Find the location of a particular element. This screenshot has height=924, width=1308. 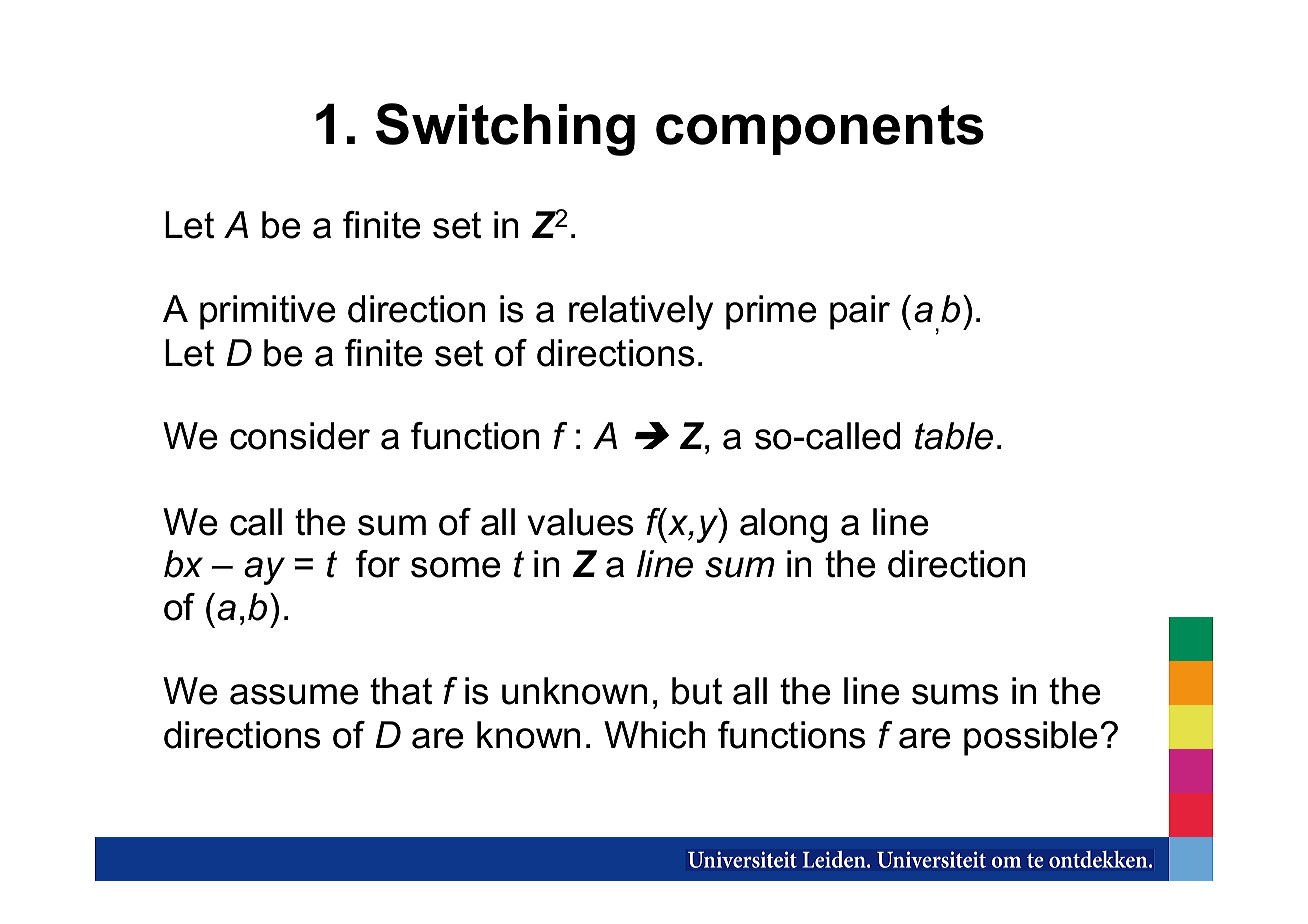

Switching is located at coordinates (505, 129).
